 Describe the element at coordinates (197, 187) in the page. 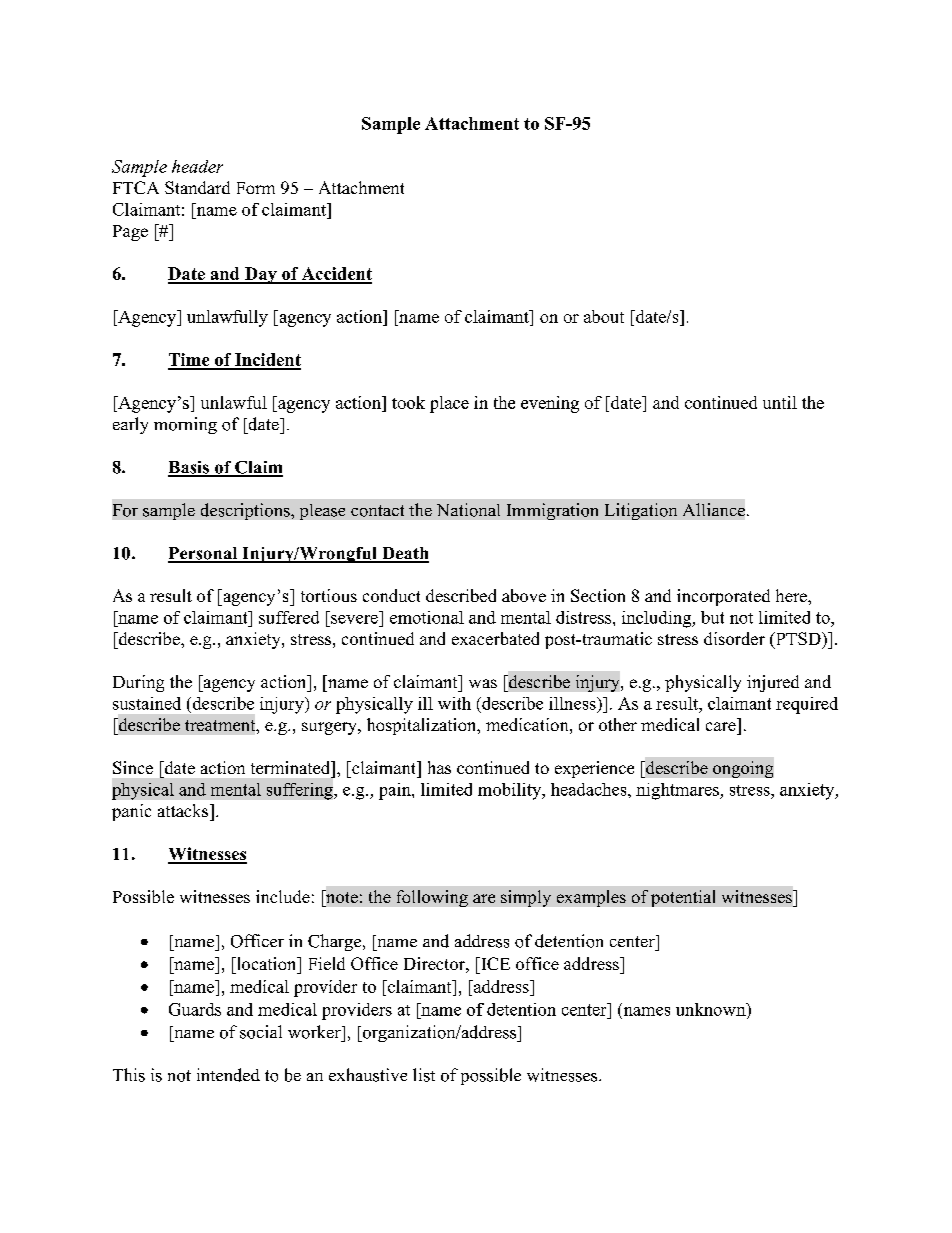

I see `Standard` at that location.
